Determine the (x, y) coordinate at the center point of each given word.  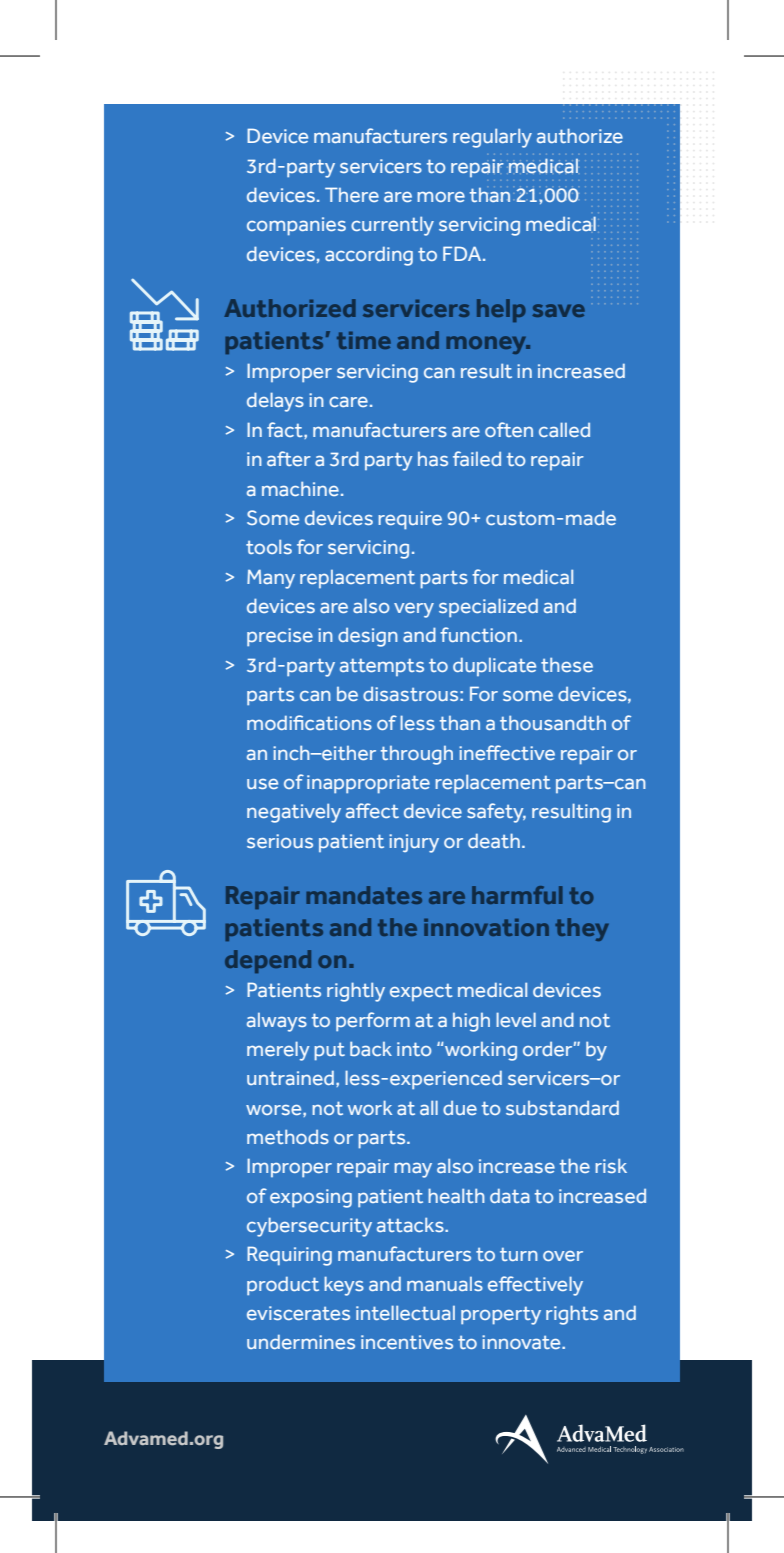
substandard (562, 1108)
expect (421, 992)
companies (296, 226)
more (441, 197)
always (277, 1022)
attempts (382, 667)
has (433, 459)
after (289, 458)
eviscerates (298, 1313)
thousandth (553, 723)
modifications (309, 722)
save (558, 310)
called (564, 429)
